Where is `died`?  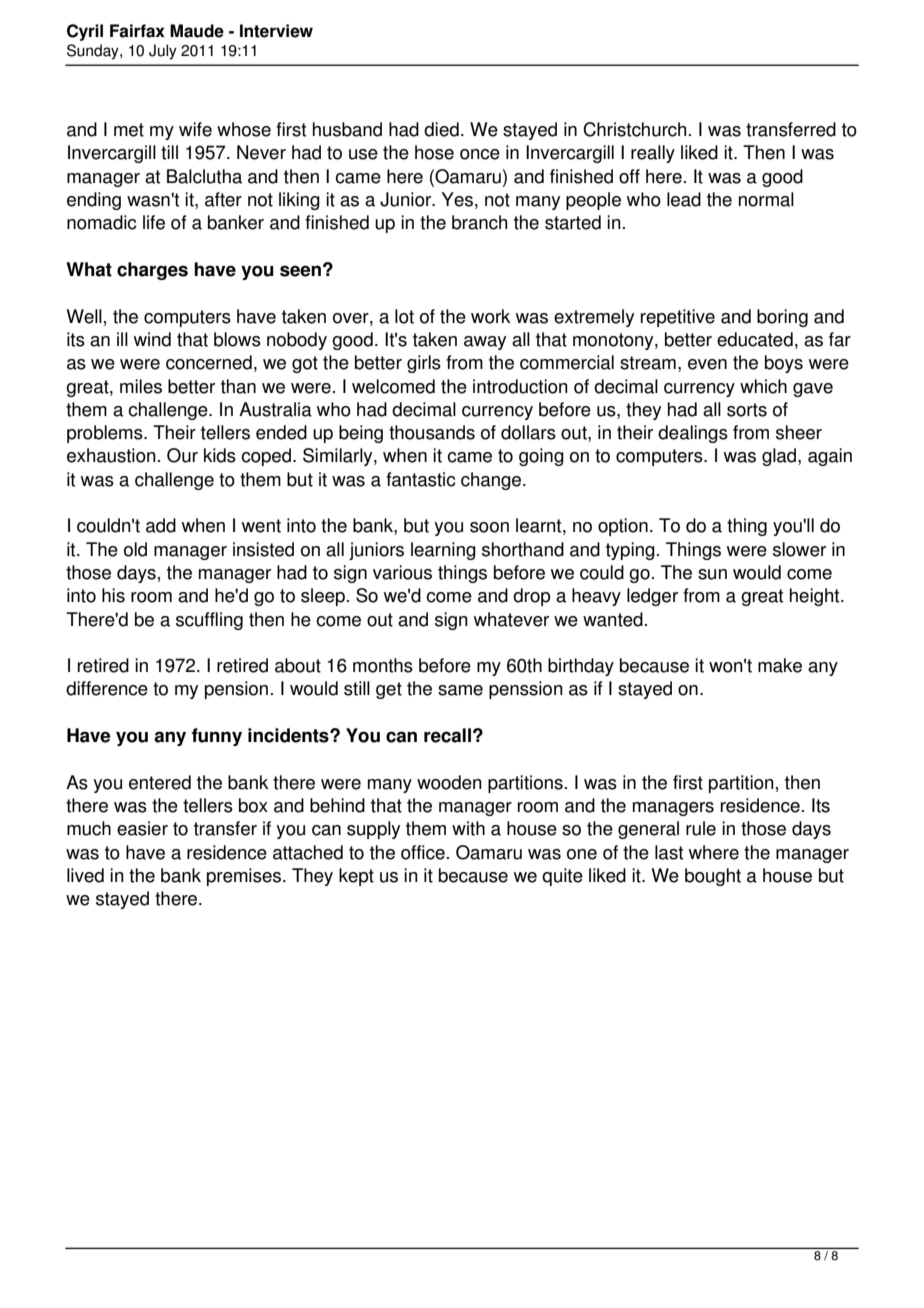
died is located at coordinates (441, 129).
